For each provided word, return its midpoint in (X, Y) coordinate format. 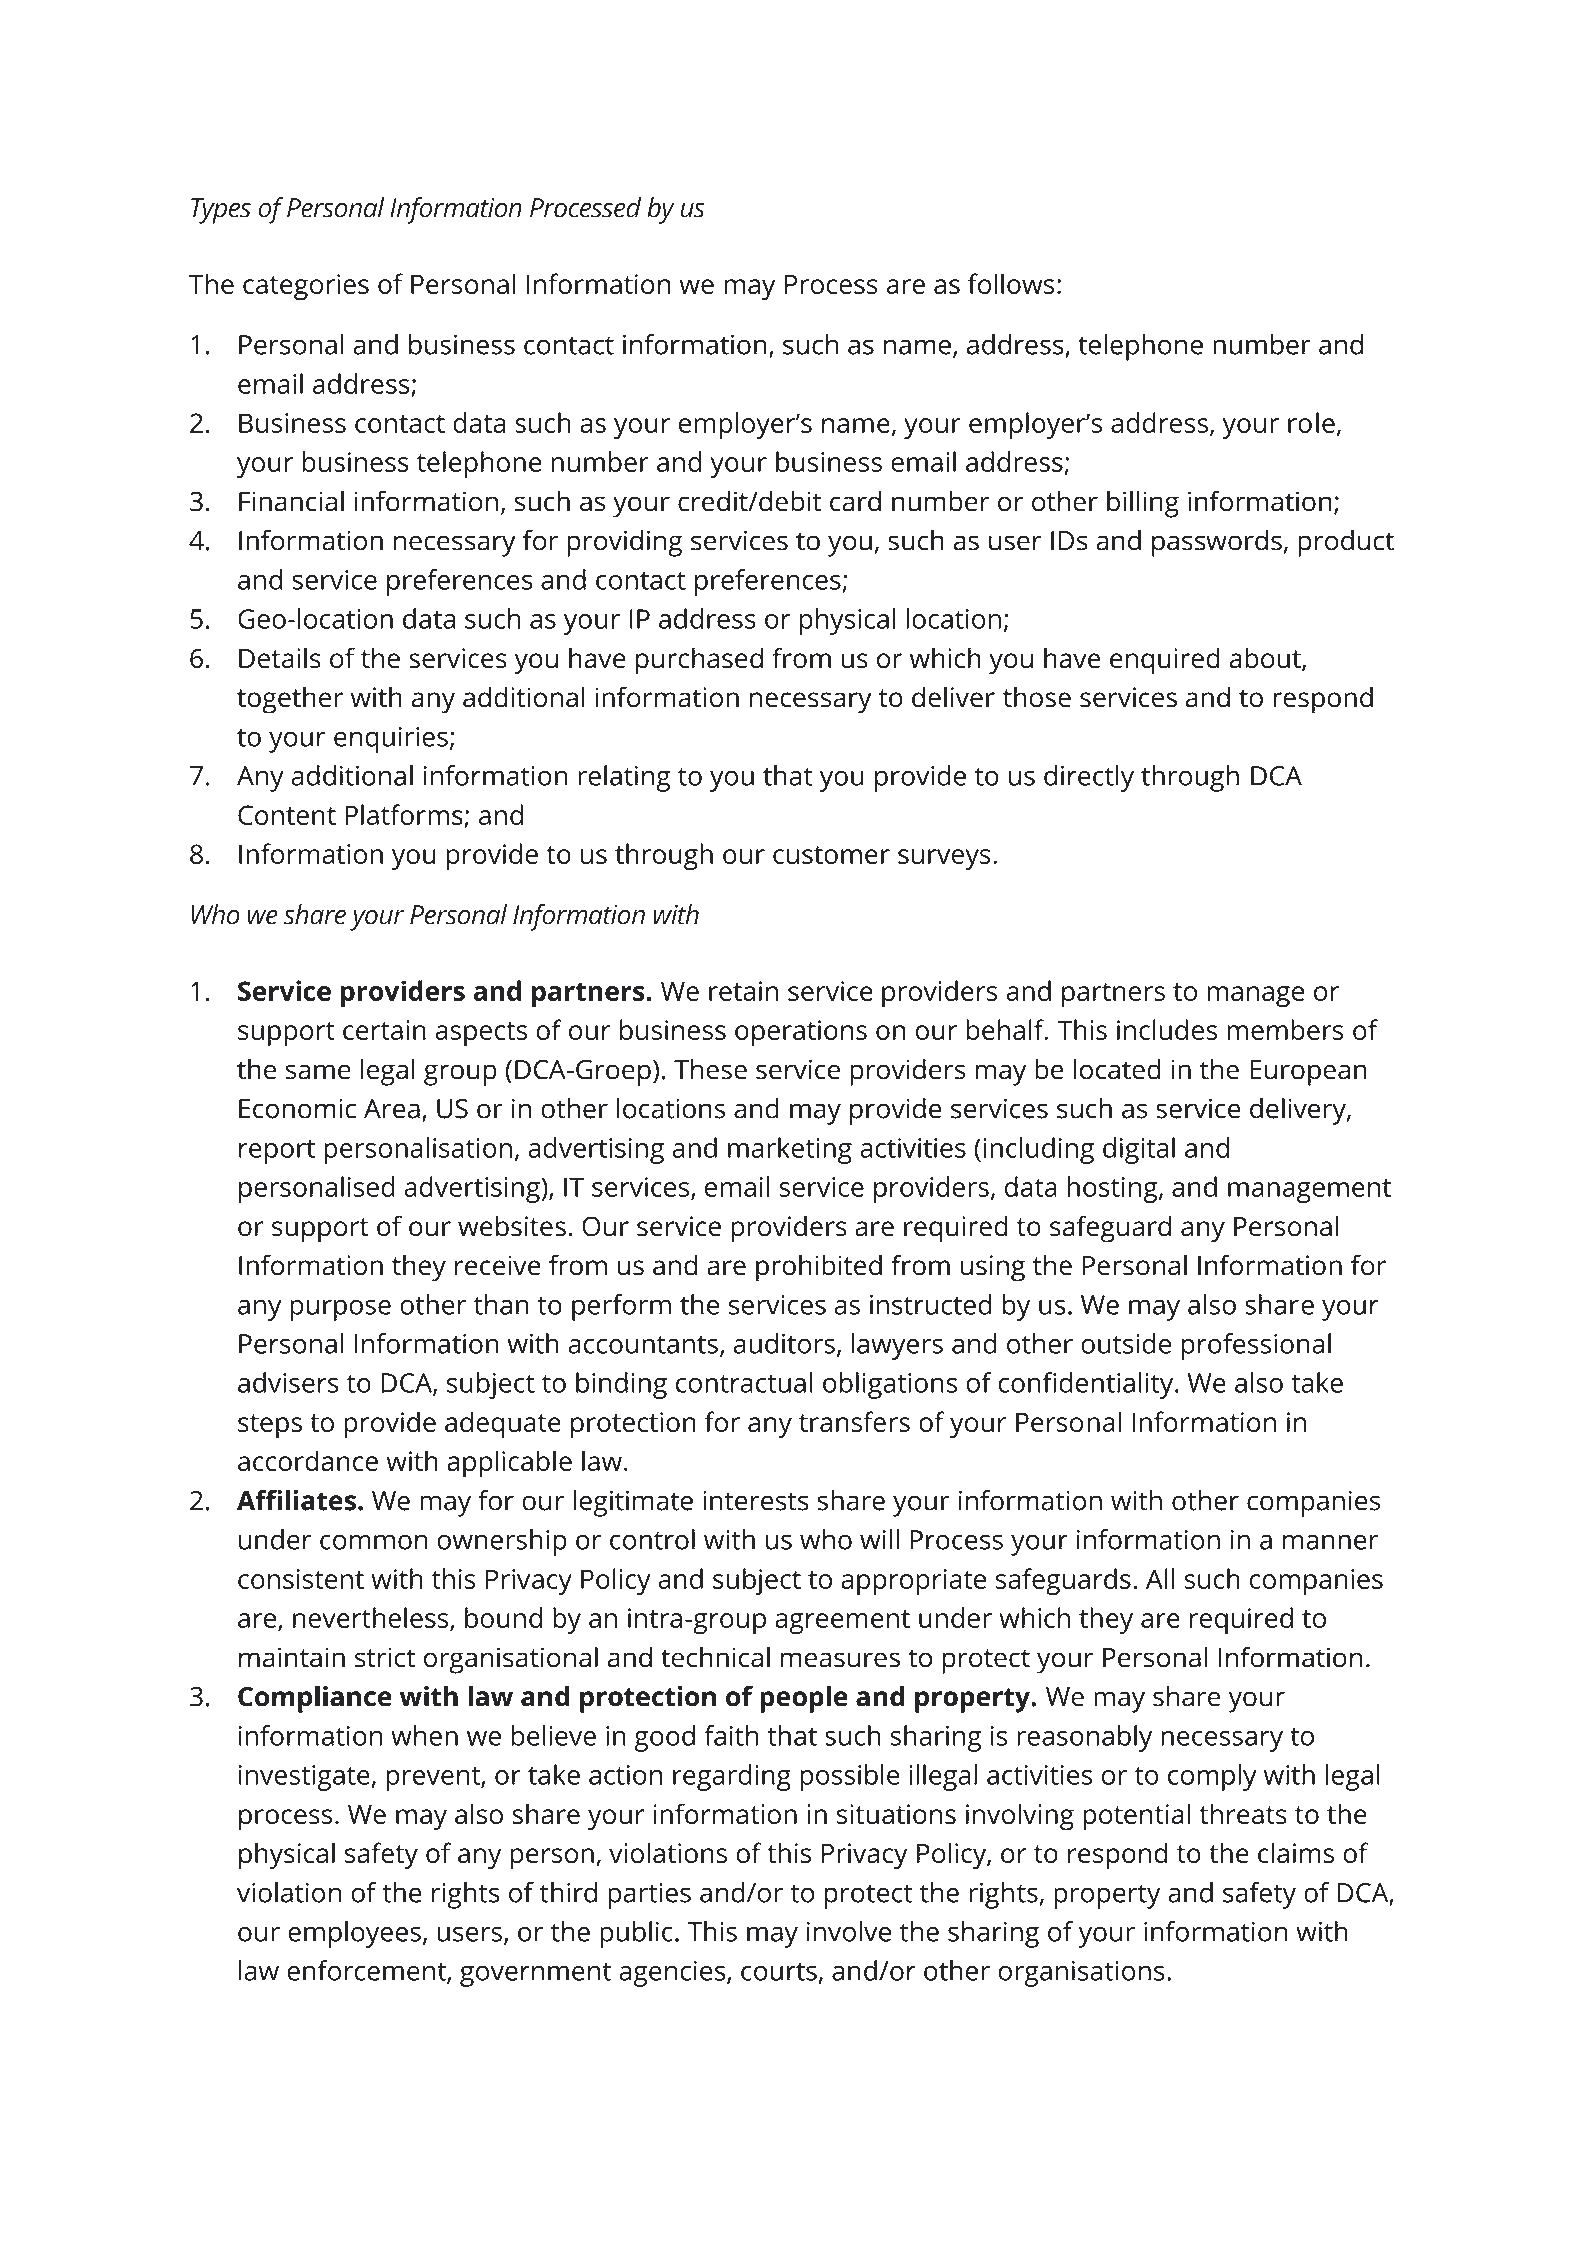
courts (779, 1972)
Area (392, 1109)
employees (354, 1934)
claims (1296, 1852)
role (1311, 422)
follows (1011, 283)
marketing (790, 1150)
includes (1167, 1029)
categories (306, 287)
